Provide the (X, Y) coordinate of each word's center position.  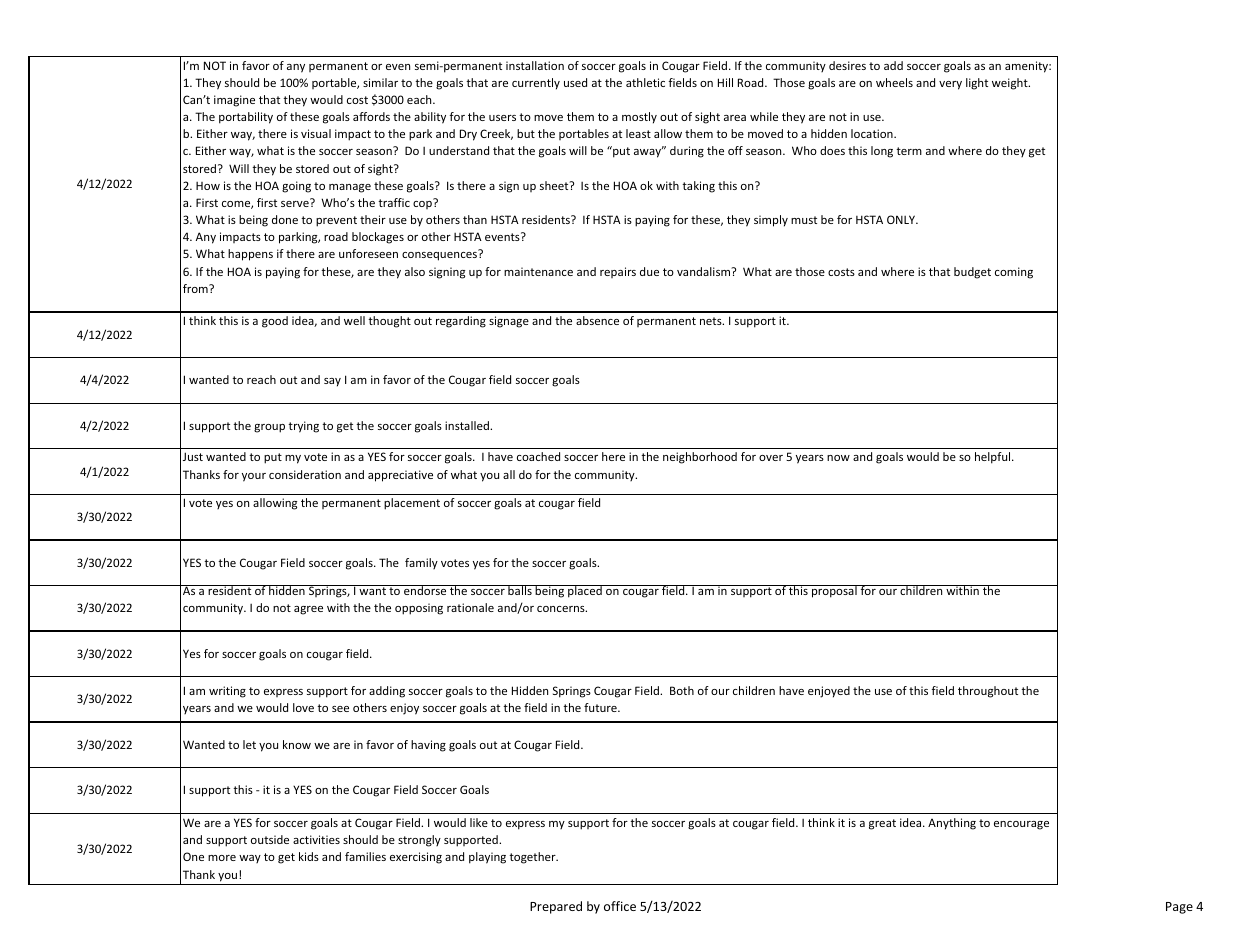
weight (1011, 84)
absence (597, 320)
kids (309, 856)
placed (585, 591)
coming (1014, 273)
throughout (988, 692)
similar (380, 82)
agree (308, 610)
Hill (725, 82)
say (332, 382)
